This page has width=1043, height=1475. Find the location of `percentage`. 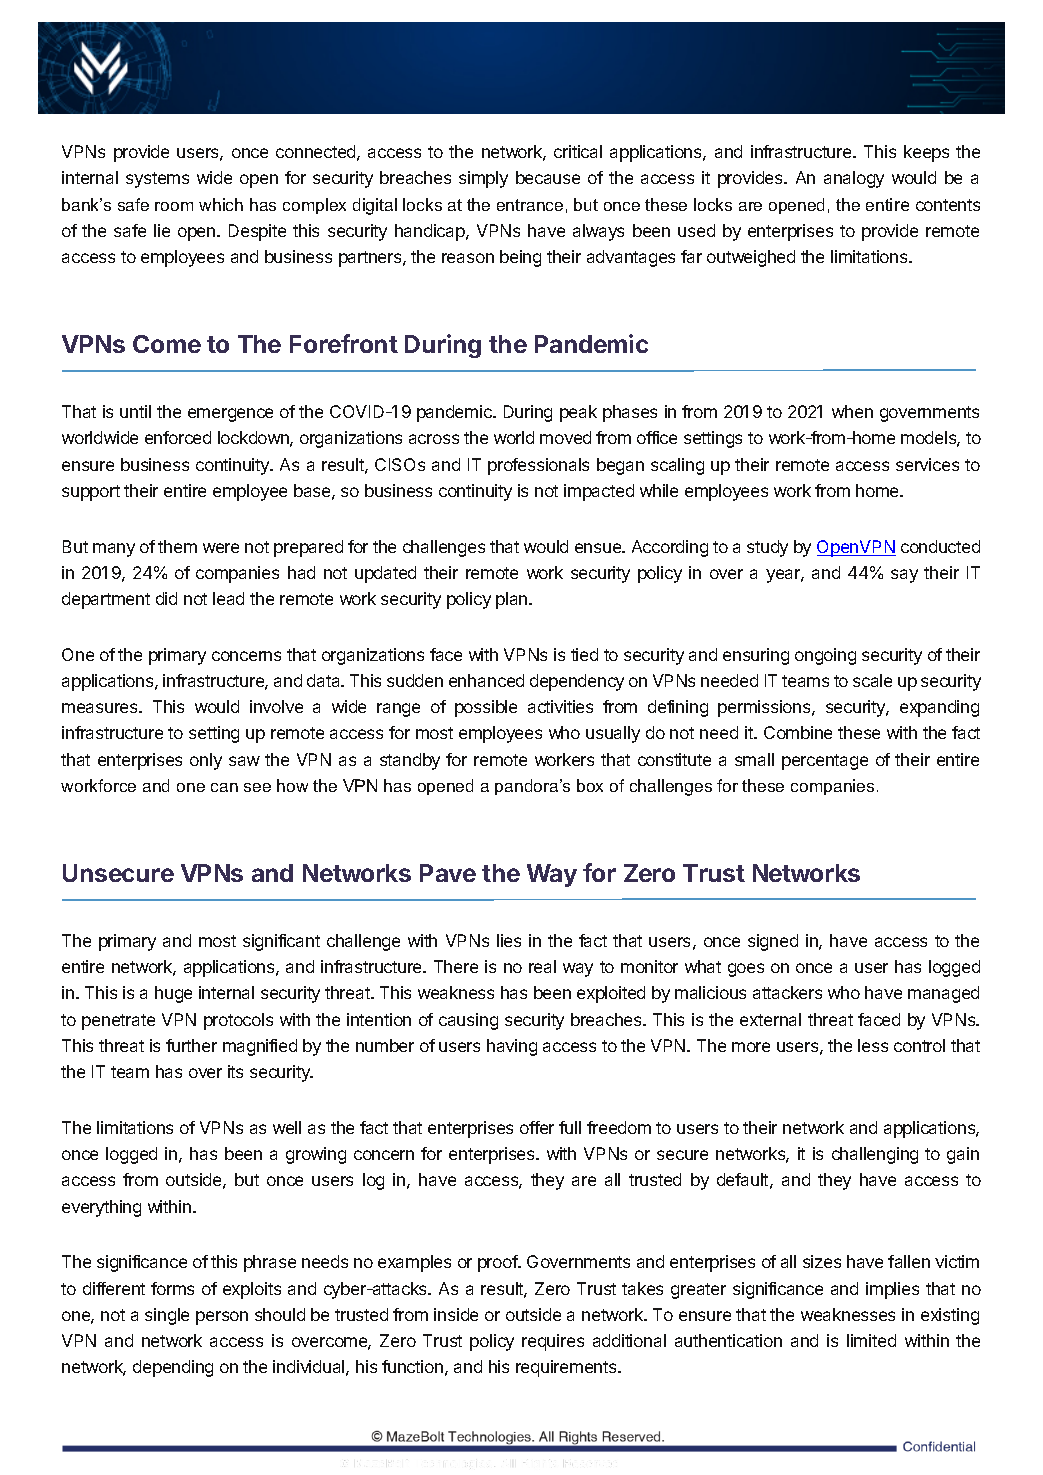

percentage is located at coordinates (825, 762).
